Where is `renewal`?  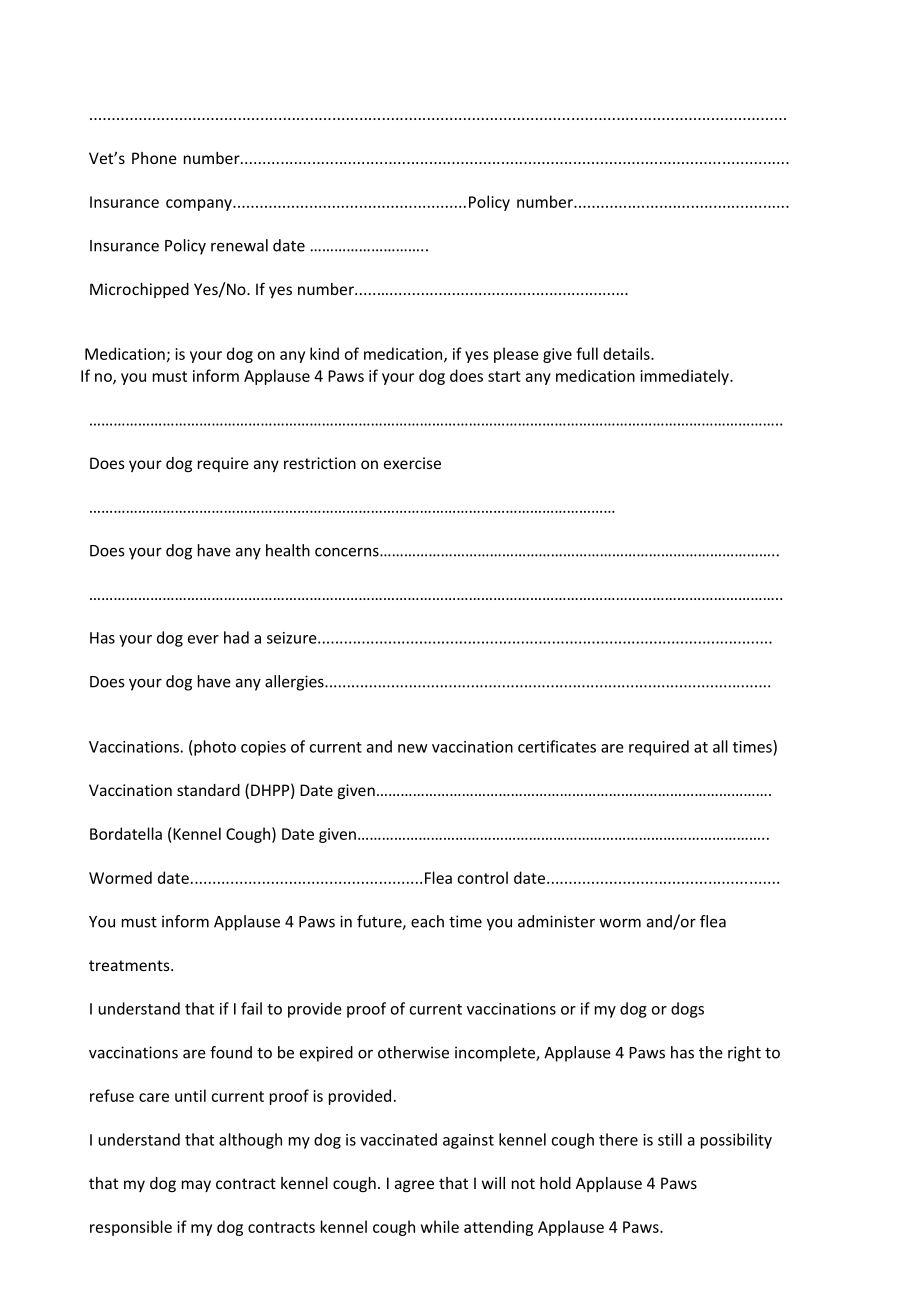 renewal is located at coordinates (239, 245).
